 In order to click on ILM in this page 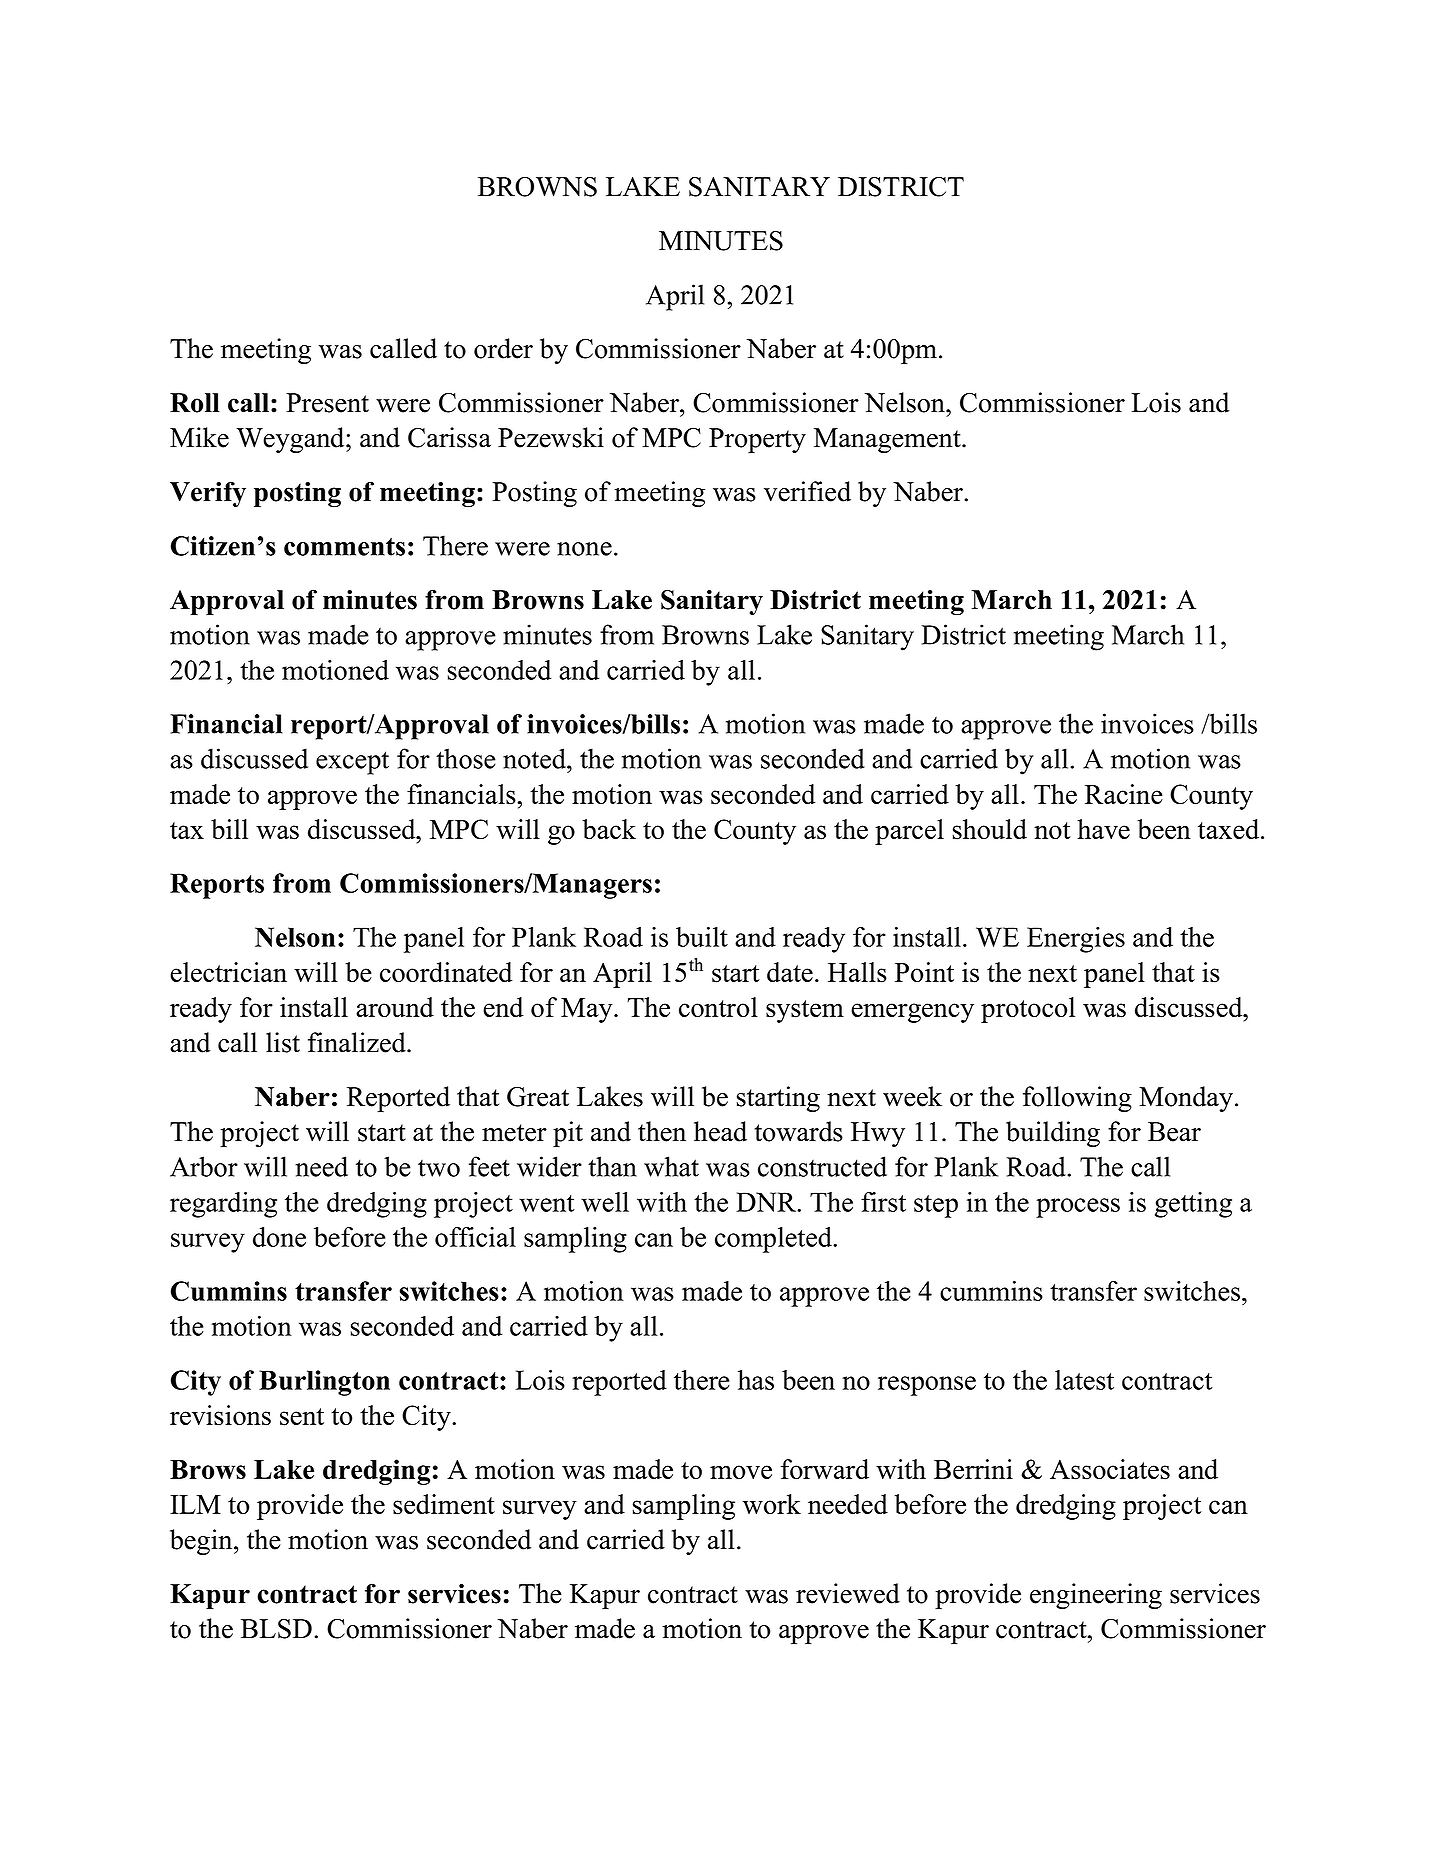, I will do `click(195, 1504)`.
